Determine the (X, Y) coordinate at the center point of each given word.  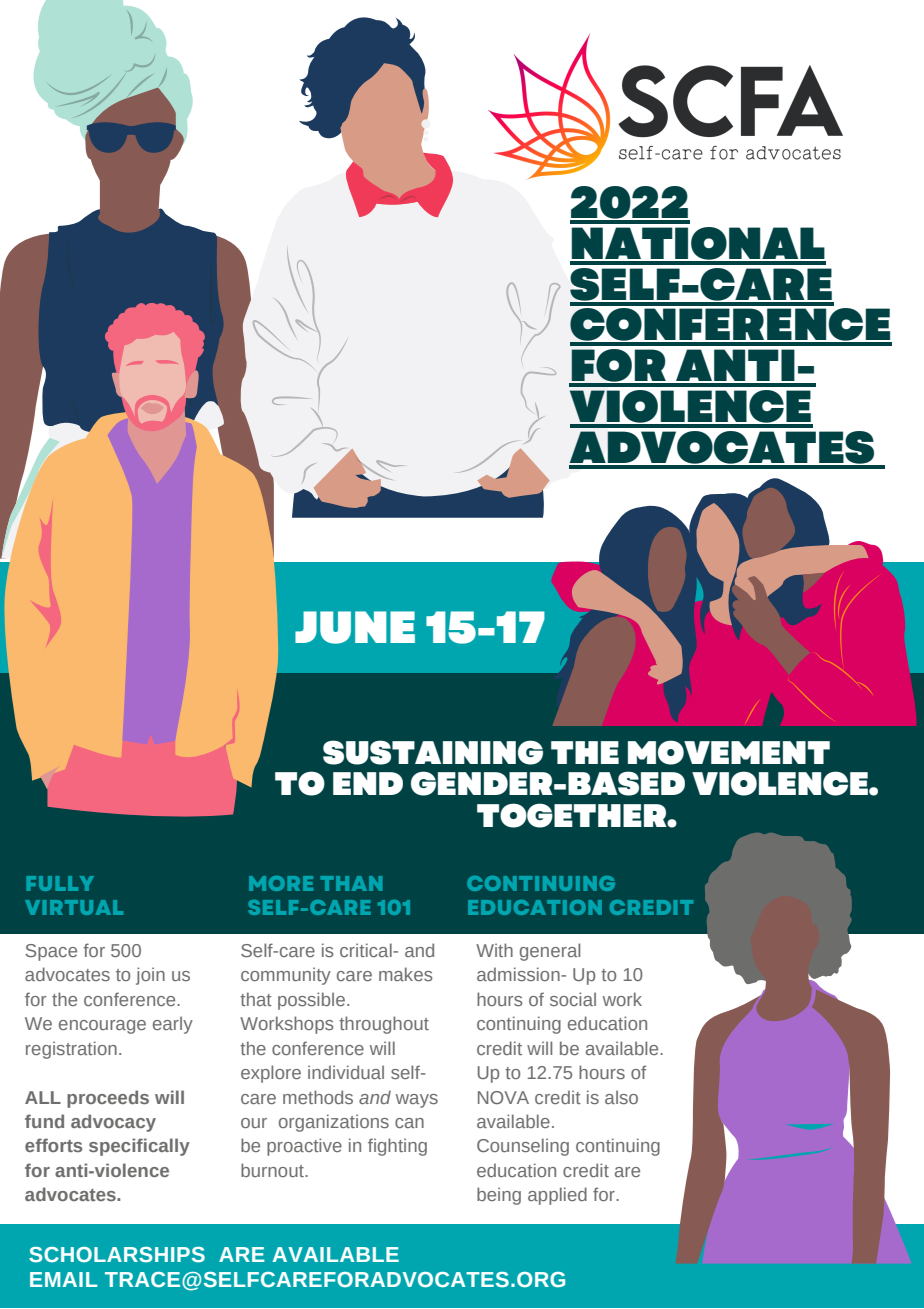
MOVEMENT (729, 752)
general (550, 952)
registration (71, 1050)
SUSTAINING (433, 752)
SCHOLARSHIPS (117, 1255)
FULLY (60, 883)
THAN (351, 883)
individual (346, 1072)
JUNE (355, 627)
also (621, 1097)
